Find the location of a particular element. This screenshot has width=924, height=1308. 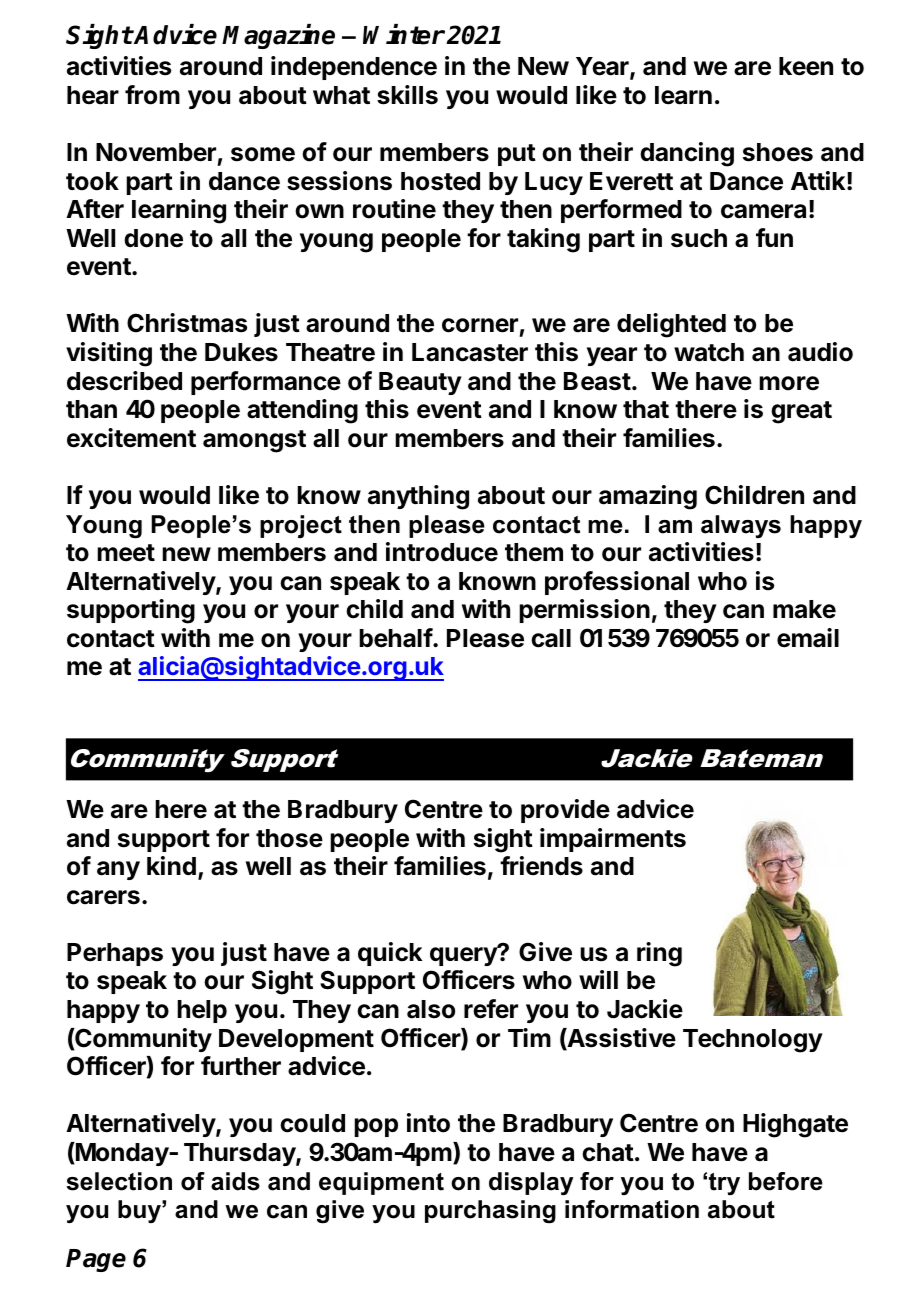

query is located at coordinates (464, 955).
